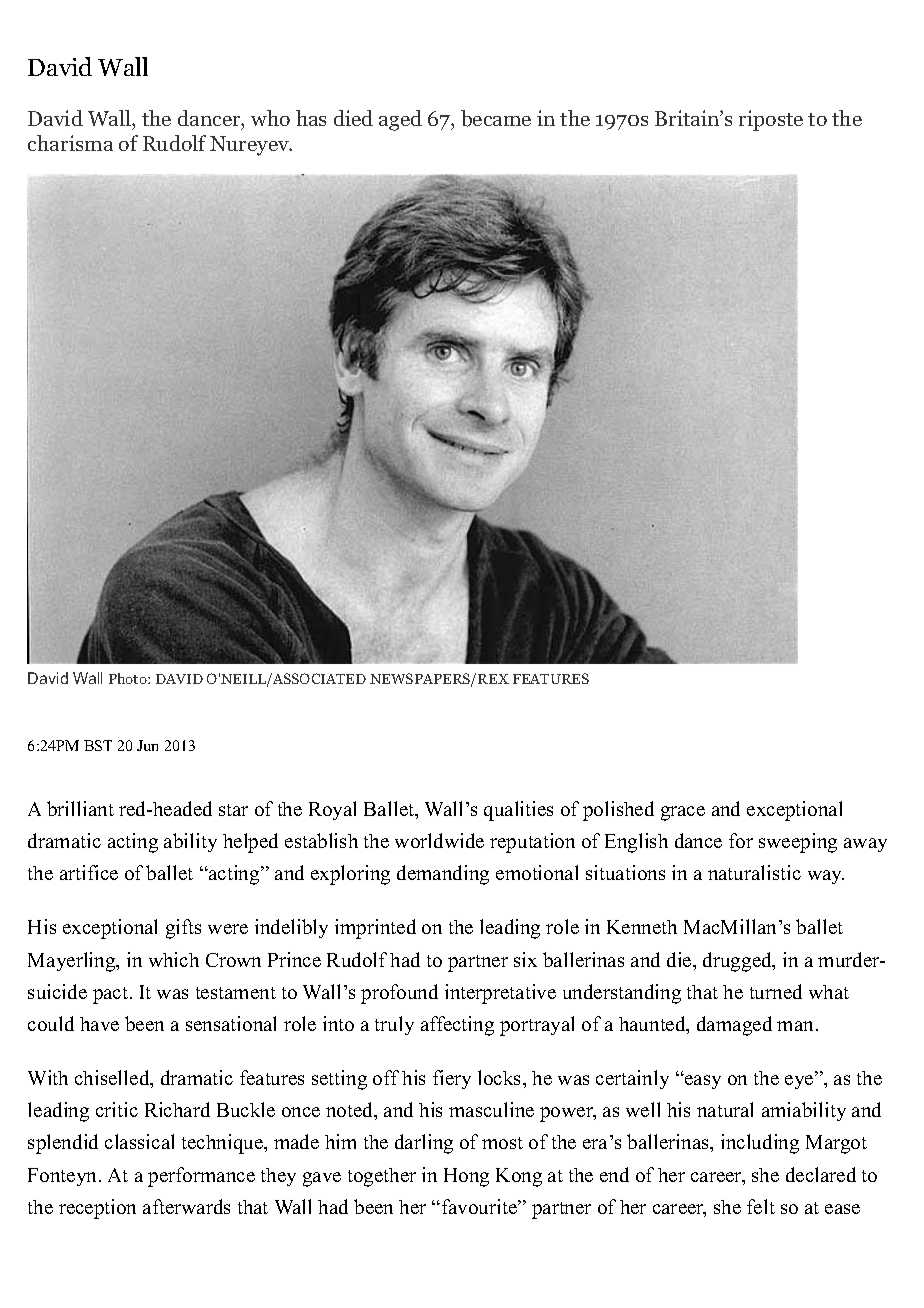  What do you see at coordinates (738, 962) in the screenshot?
I see `drugged` at bounding box center [738, 962].
